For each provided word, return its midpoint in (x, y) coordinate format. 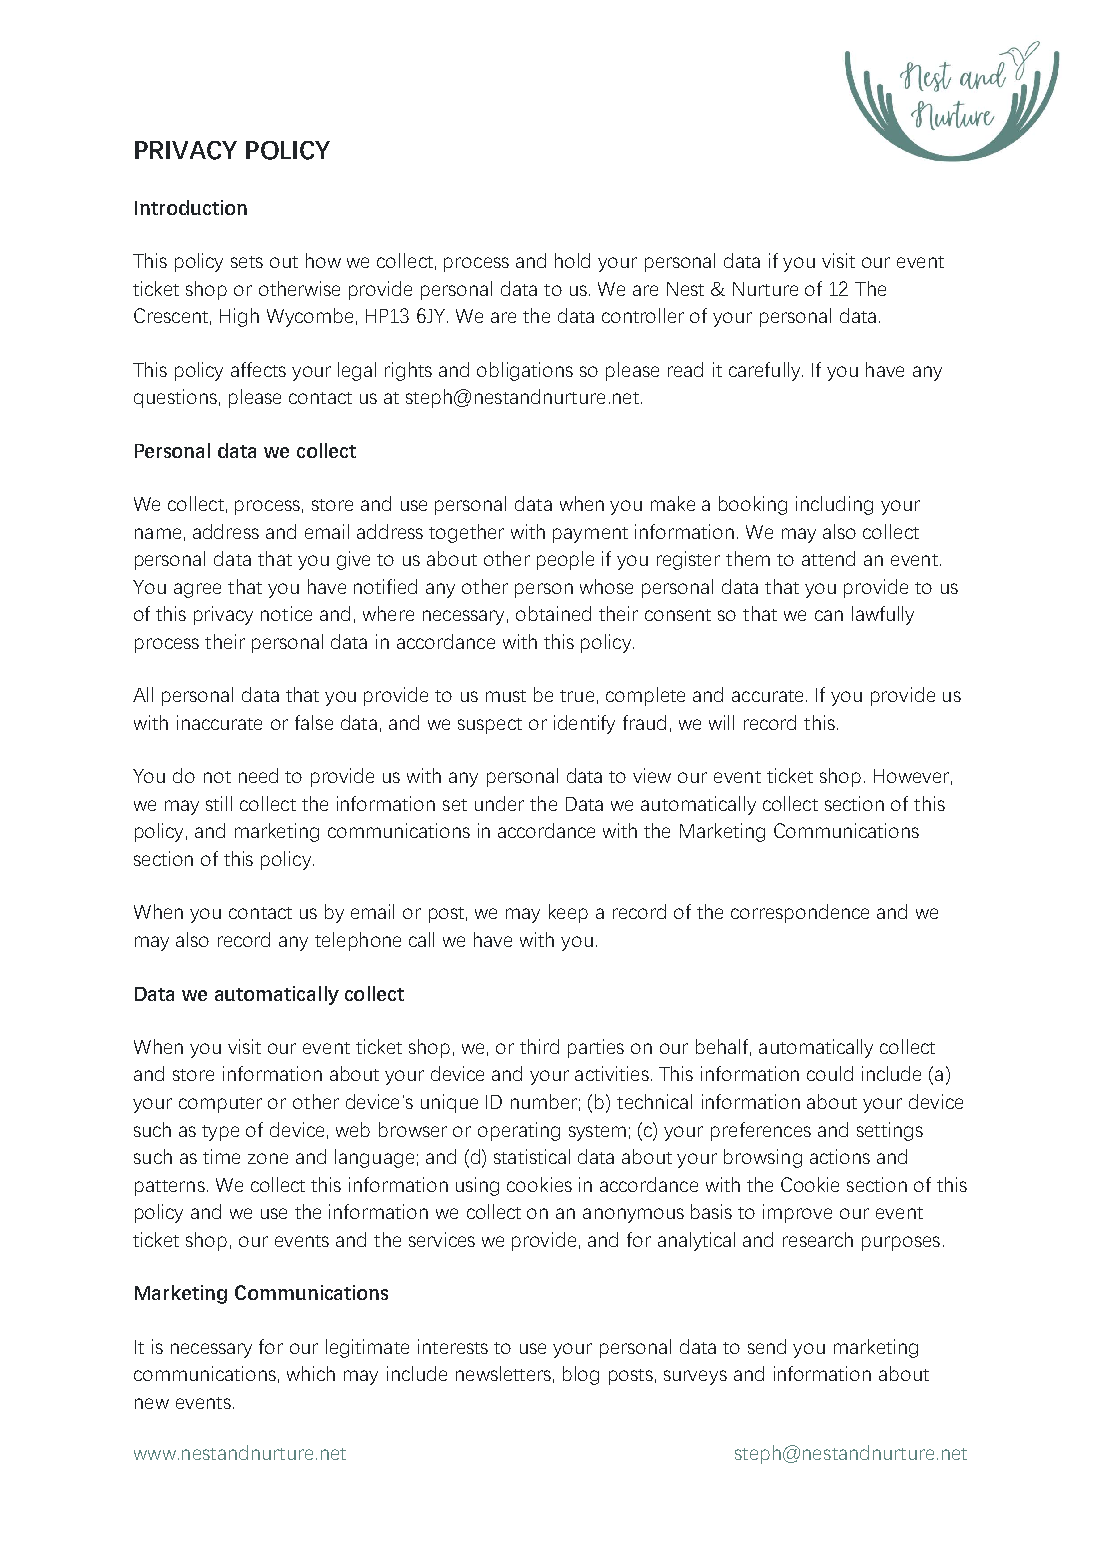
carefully (764, 371)
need (258, 775)
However (911, 776)
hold (572, 260)
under (499, 803)
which (311, 1373)
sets (247, 262)
